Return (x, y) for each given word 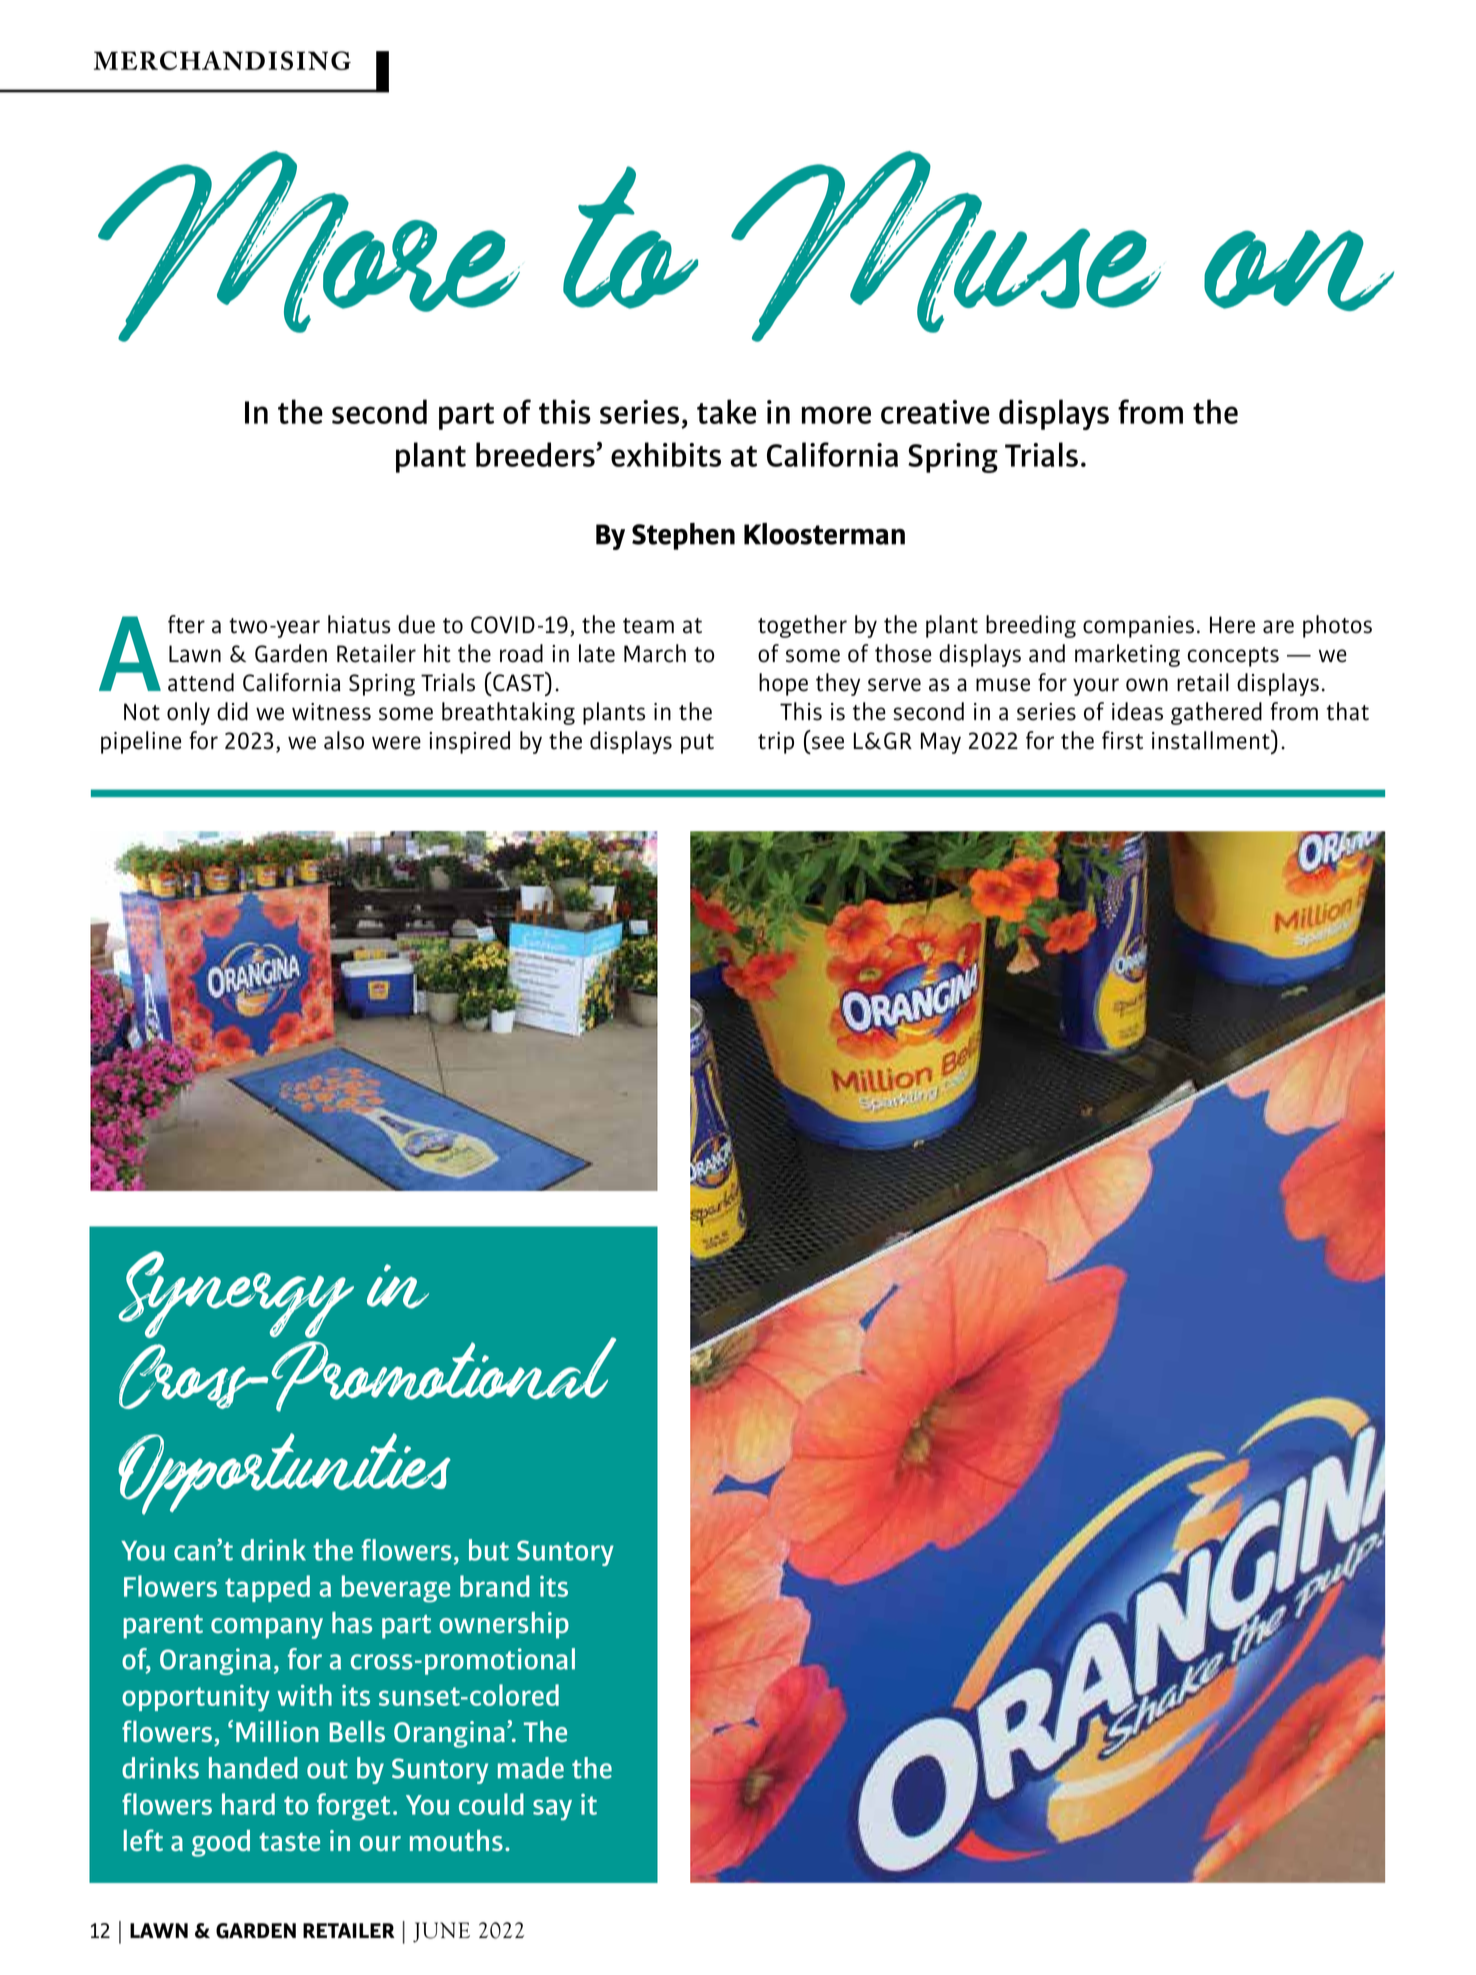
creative (935, 412)
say (552, 1810)
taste (289, 1841)
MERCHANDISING (222, 60)
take (726, 411)
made (531, 1768)
